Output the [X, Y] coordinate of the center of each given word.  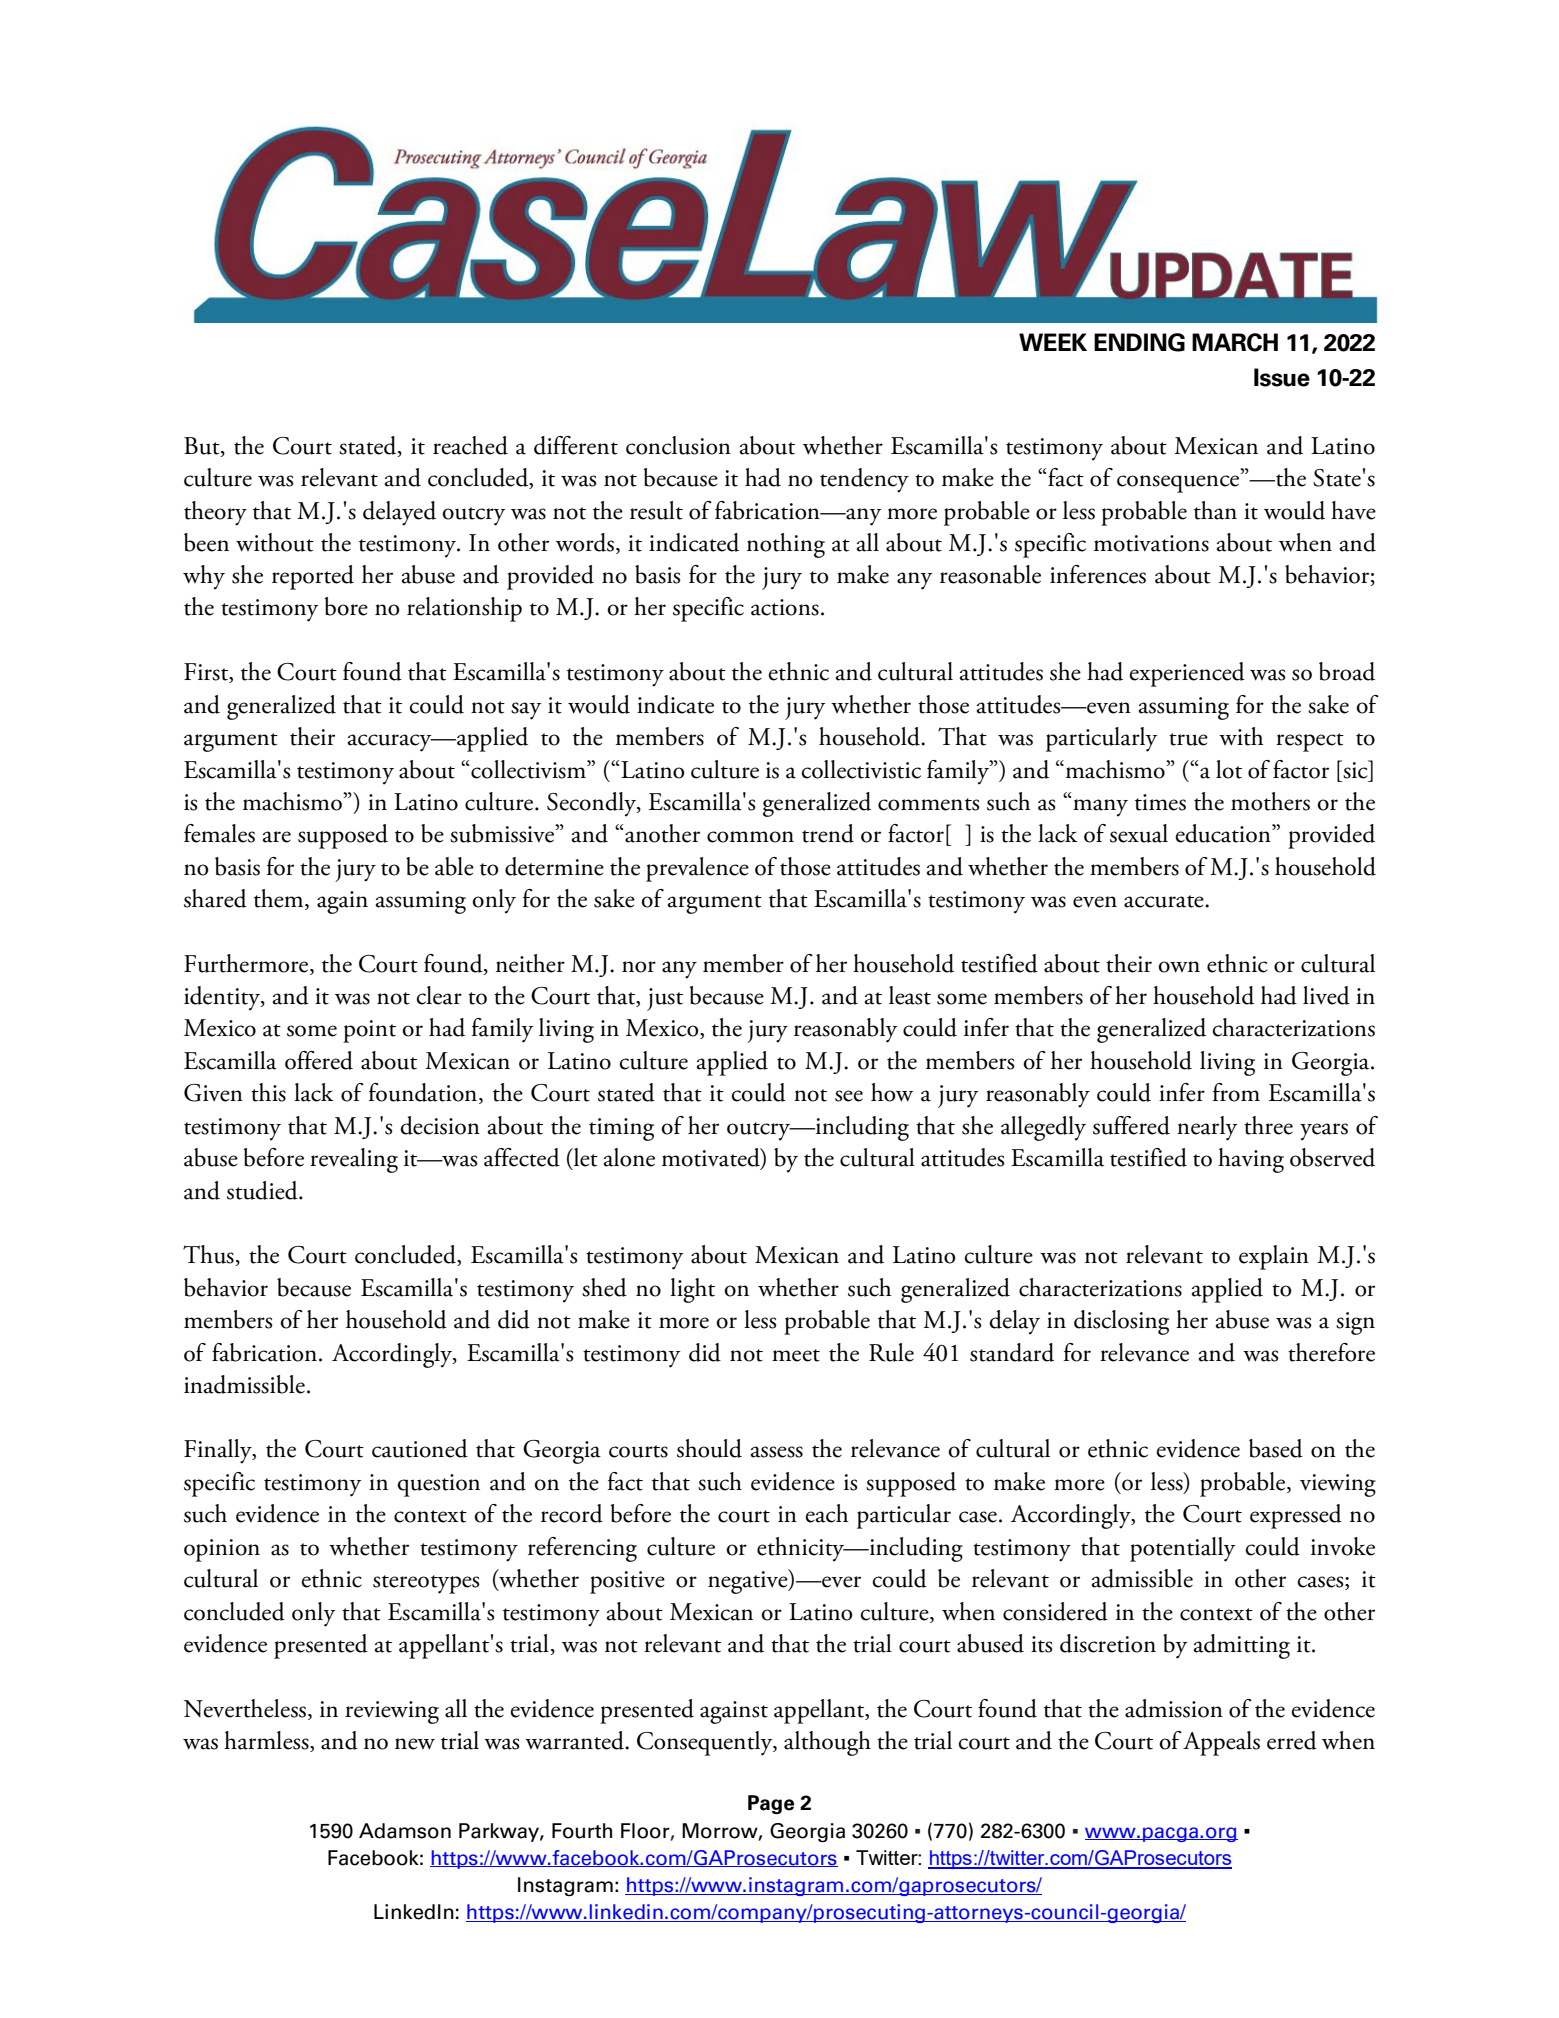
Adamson [405, 1831]
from [1236, 1092]
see [849, 1096]
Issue [1282, 377]
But [203, 447]
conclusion [678, 445]
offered [319, 1060]
